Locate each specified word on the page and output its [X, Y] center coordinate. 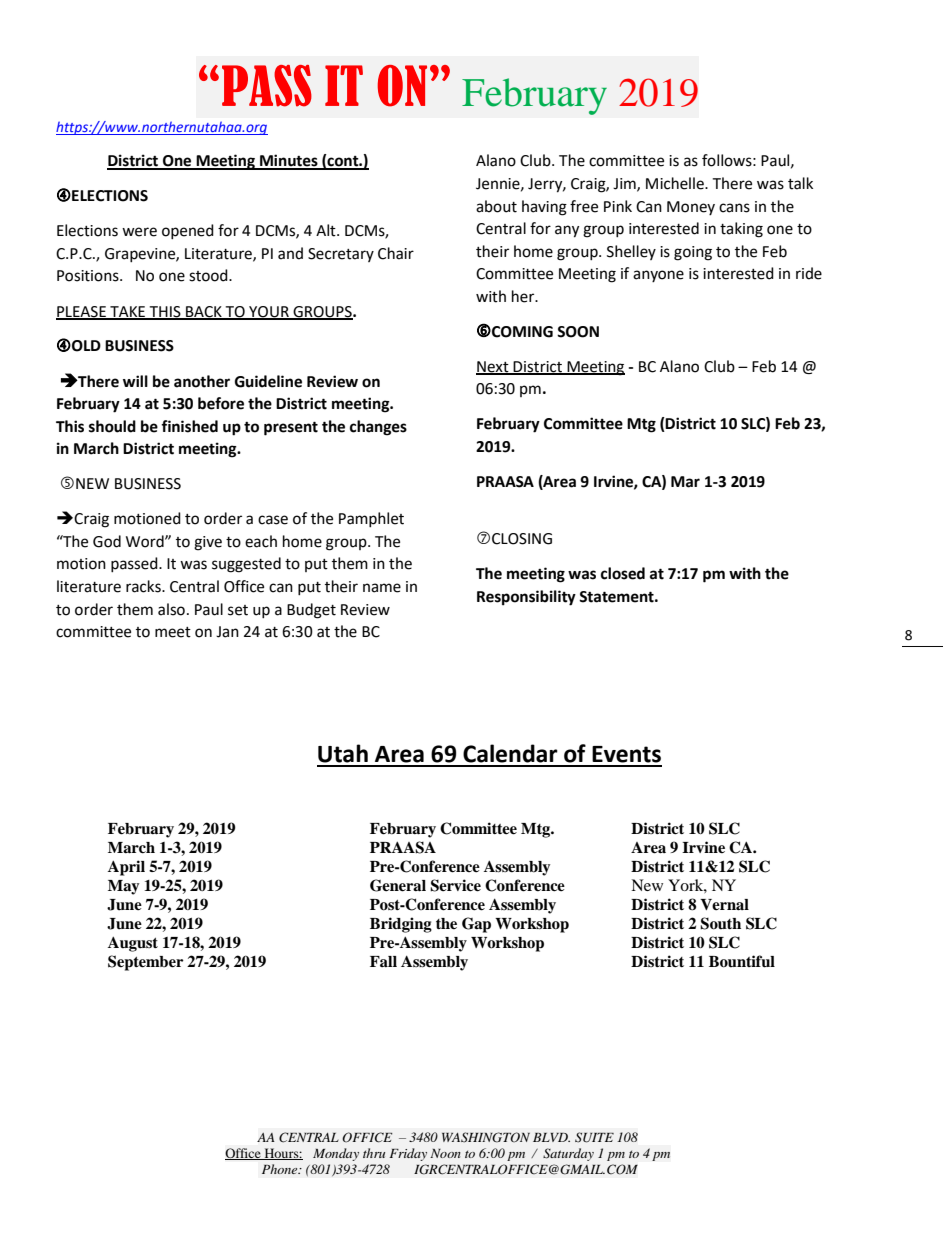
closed [623, 573]
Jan [227, 632]
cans [734, 208]
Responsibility [526, 598]
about [496, 206]
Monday [336, 1154]
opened [188, 231]
